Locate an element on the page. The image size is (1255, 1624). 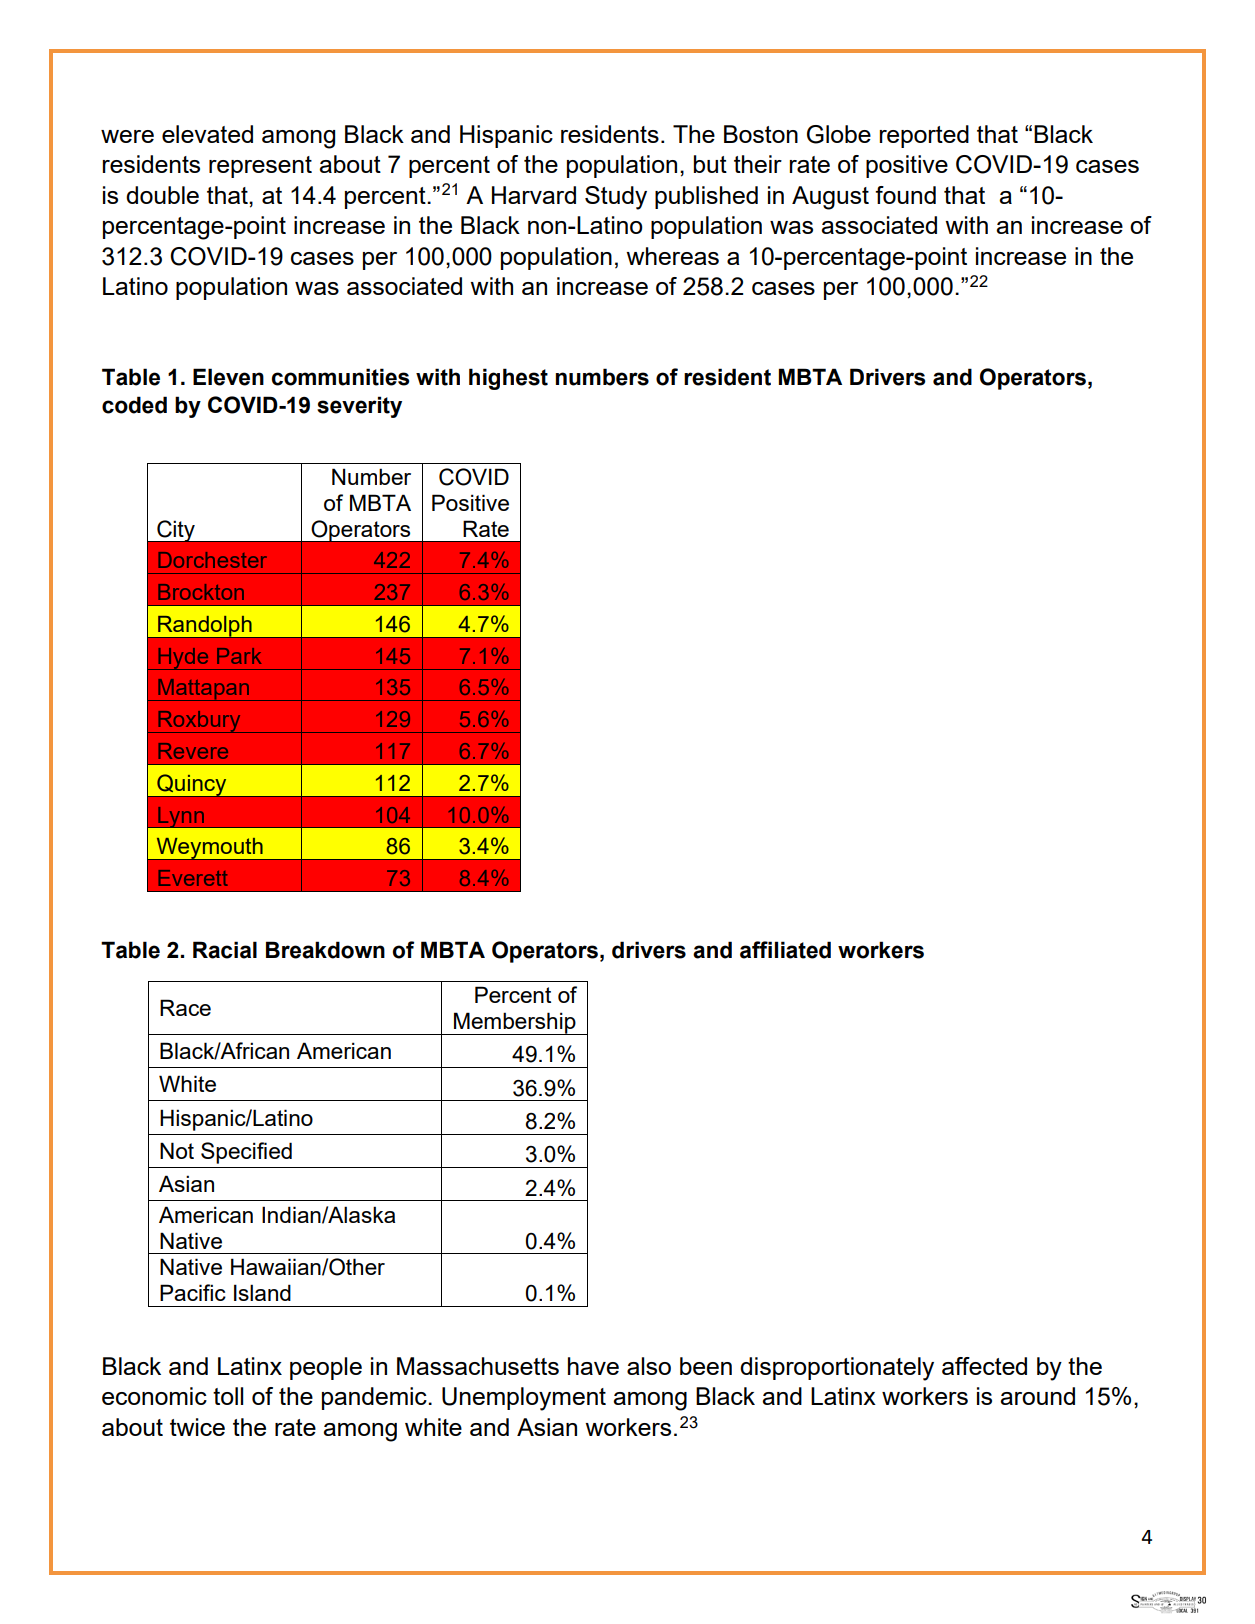
have is located at coordinates (593, 1366).
